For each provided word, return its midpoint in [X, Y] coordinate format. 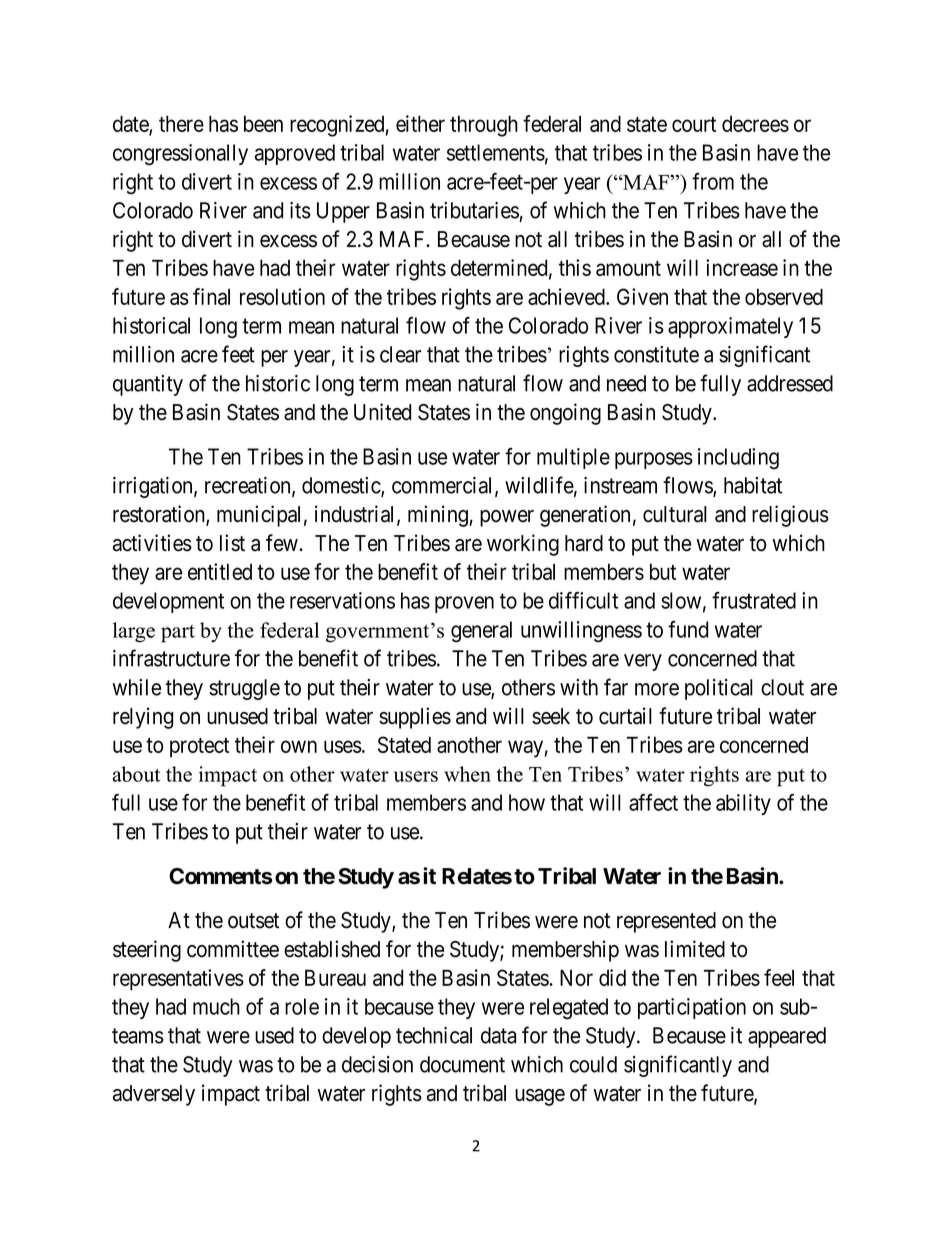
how [527, 802]
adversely [154, 1095]
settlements [496, 152]
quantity [148, 385]
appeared [787, 1037]
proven [464, 604]
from [713, 181]
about [136, 774]
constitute [656, 354]
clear [400, 354]
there [181, 123]
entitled [220, 571]
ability [743, 804]
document [462, 1064]
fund [688, 629]
